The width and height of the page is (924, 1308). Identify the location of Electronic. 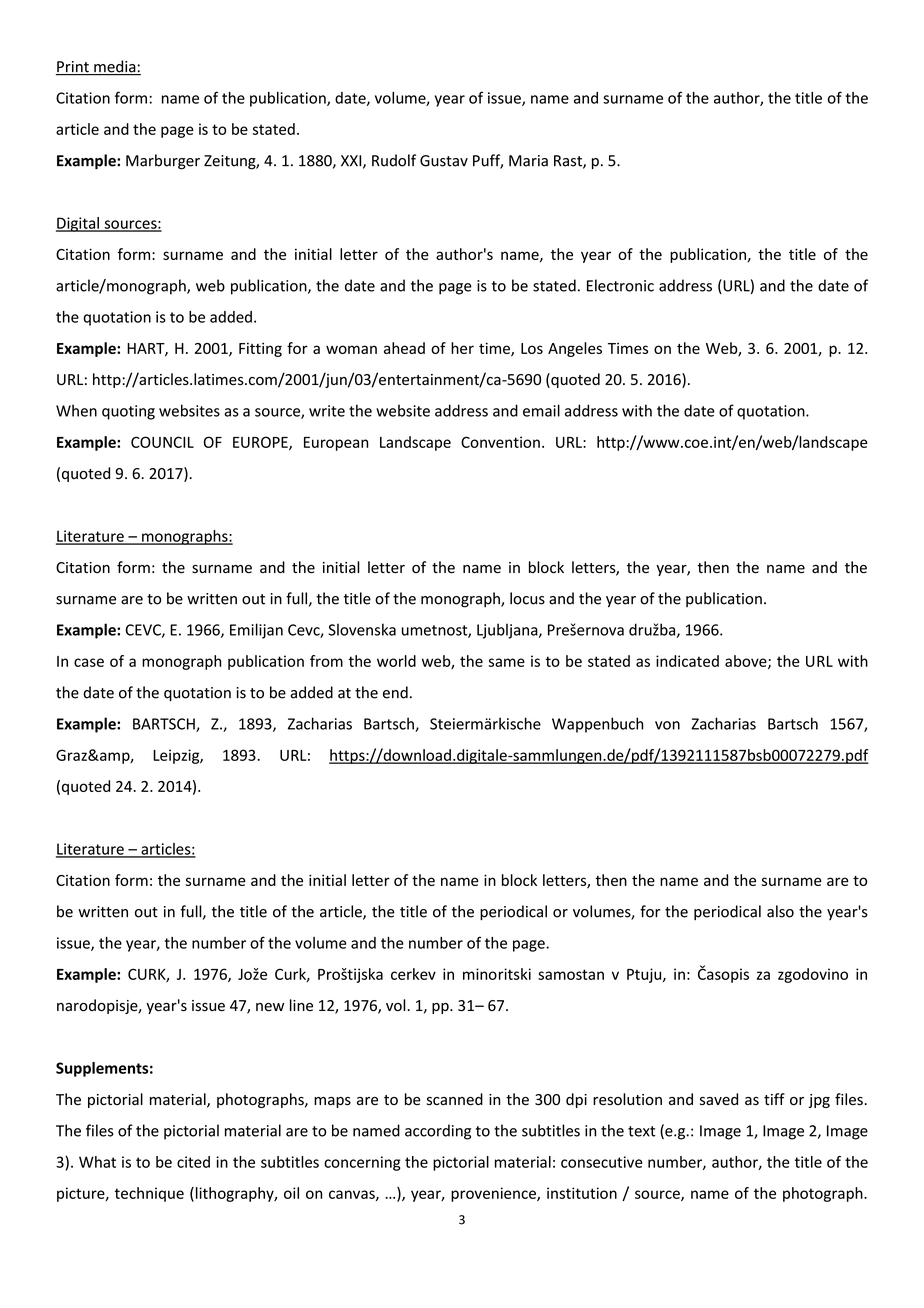
(620, 285).
